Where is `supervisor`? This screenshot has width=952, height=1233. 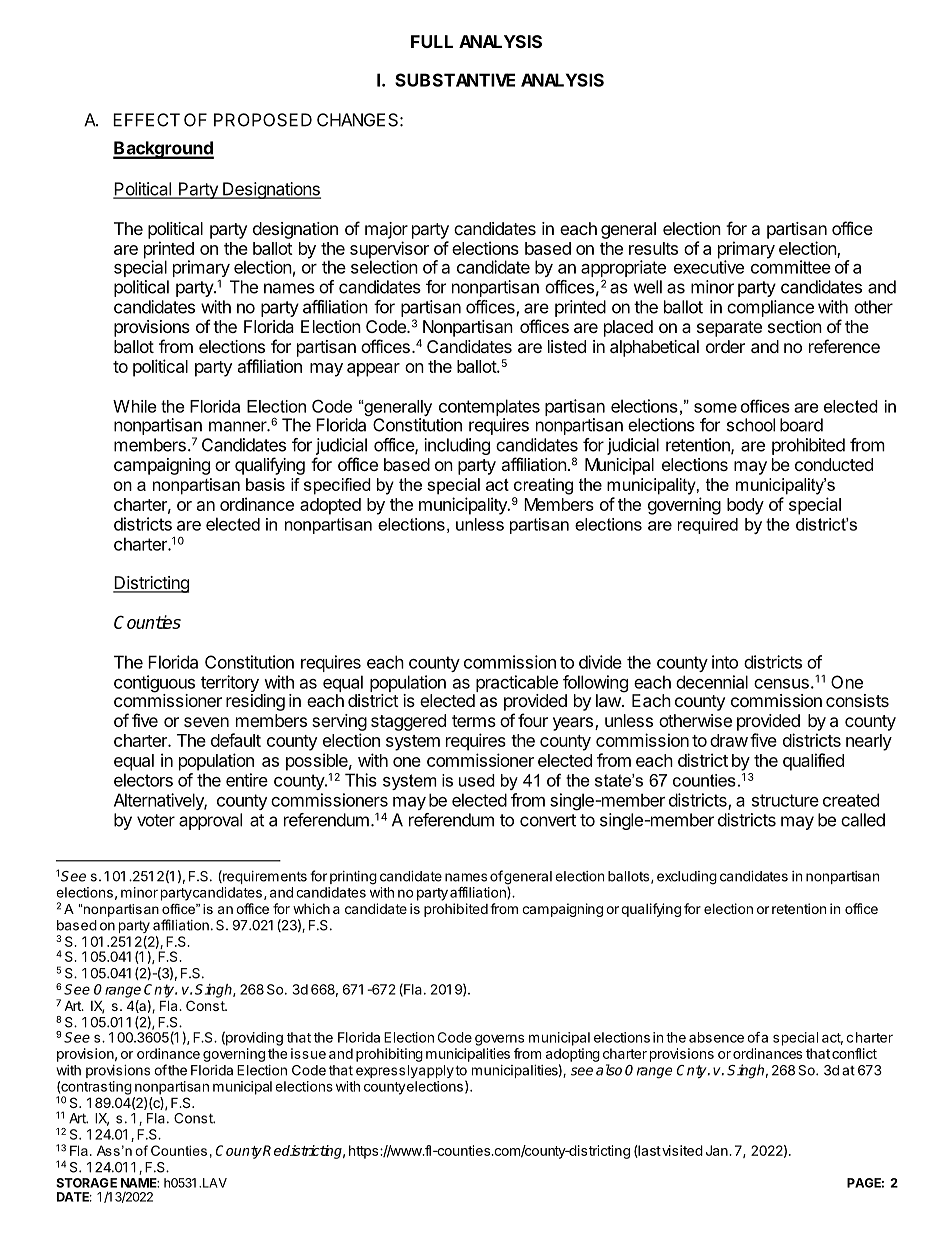 supervisor is located at coordinates (389, 251).
